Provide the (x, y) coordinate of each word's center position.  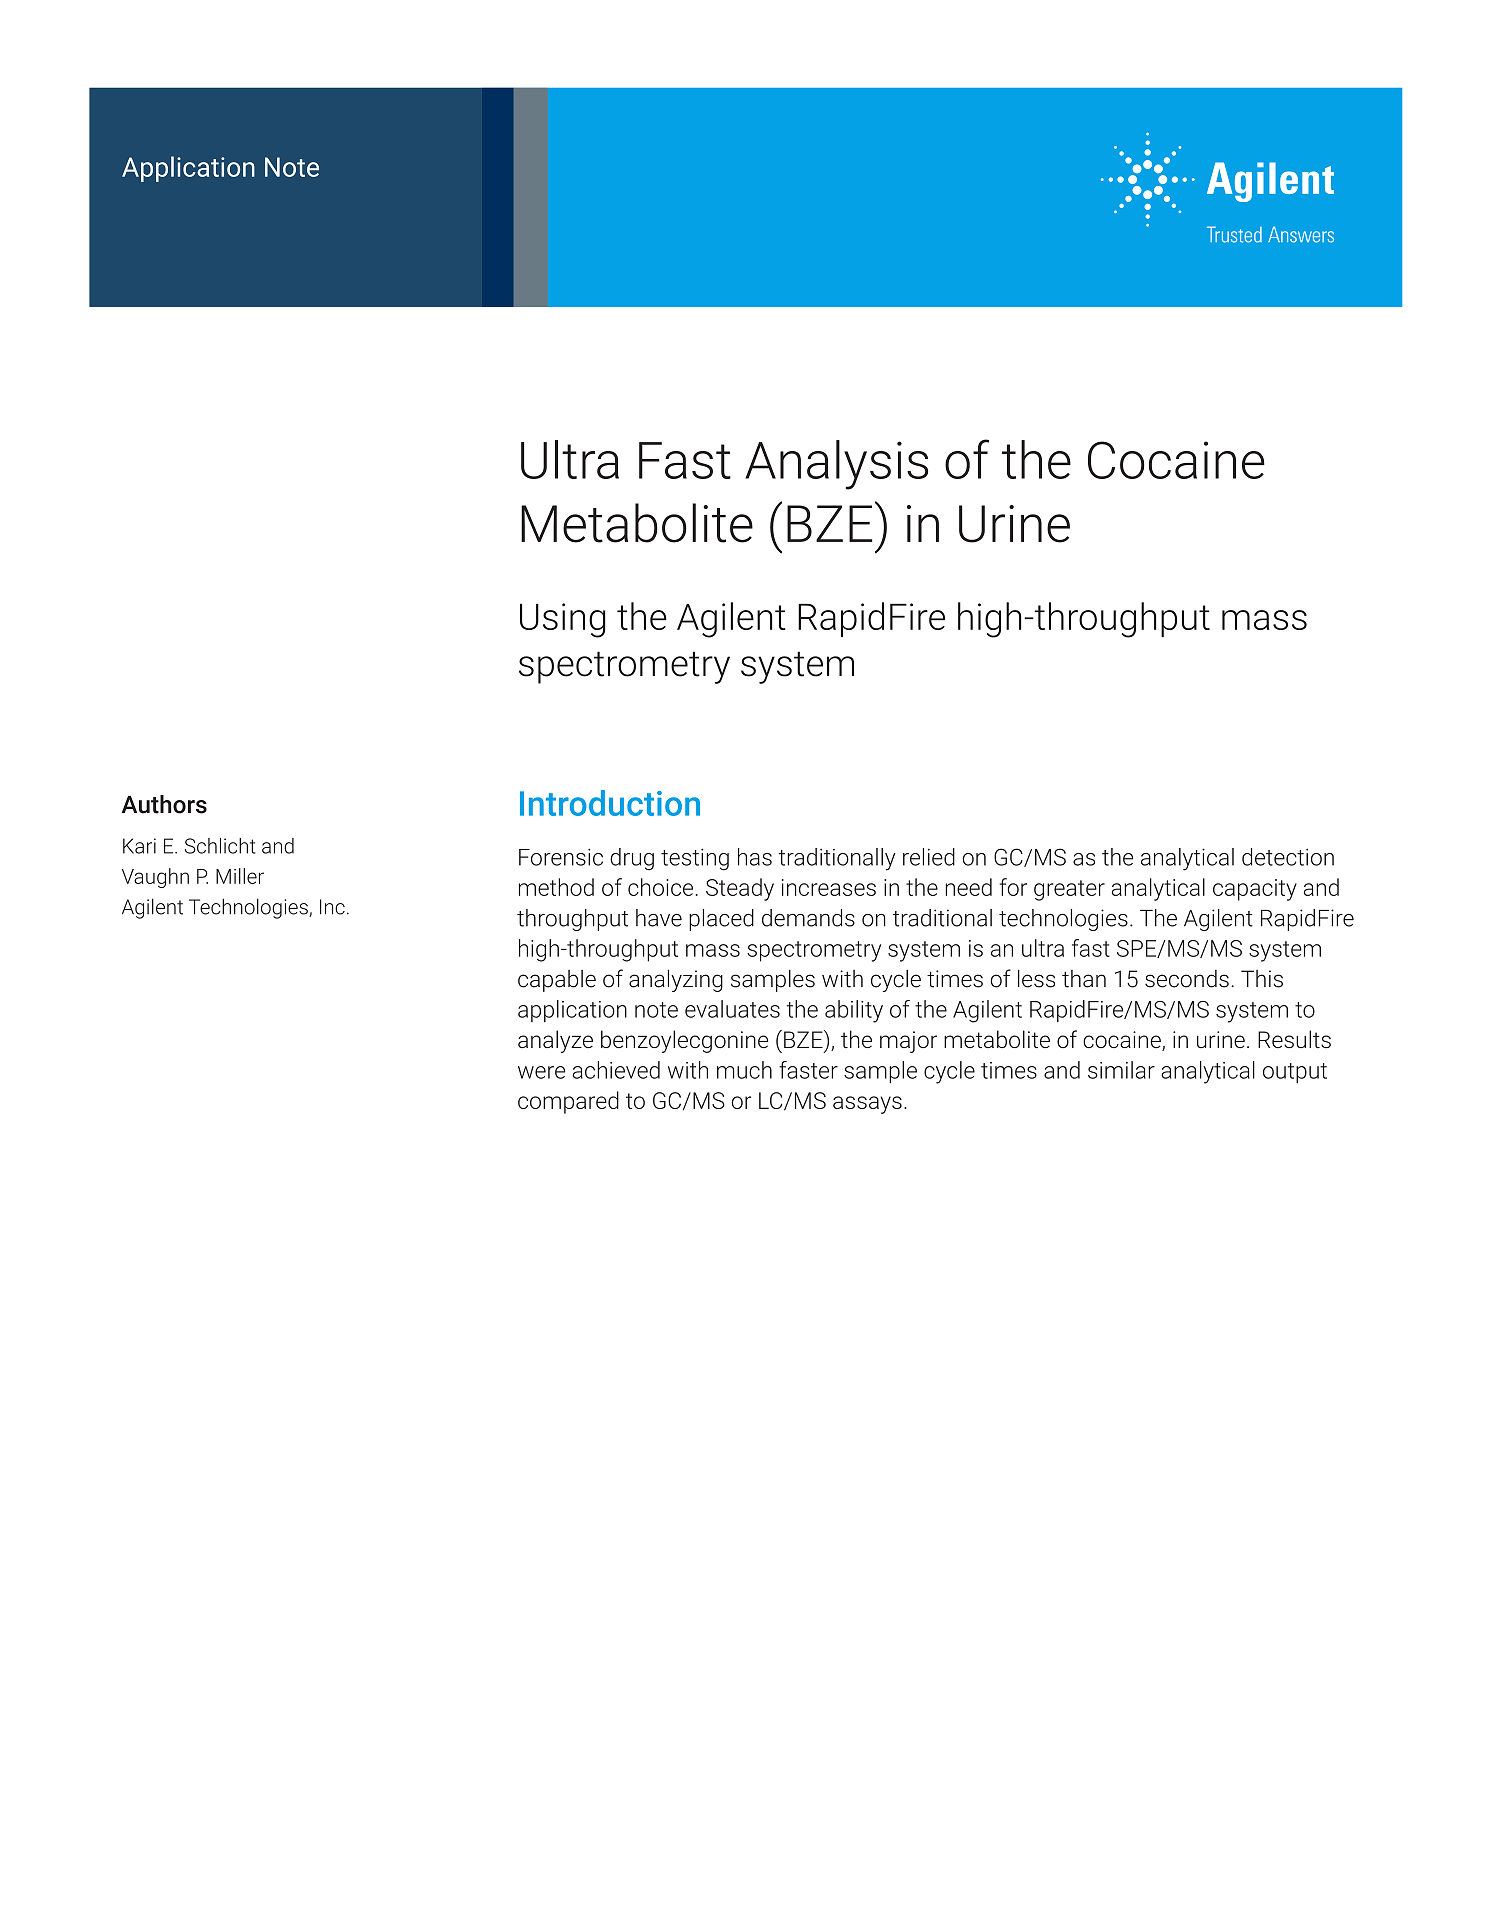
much (744, 1070)
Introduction (610, 803)
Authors (164, 804)
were (541, 1072)
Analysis (836, 465)
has (755, 857)
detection (1288, 857)
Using (563, 620)
